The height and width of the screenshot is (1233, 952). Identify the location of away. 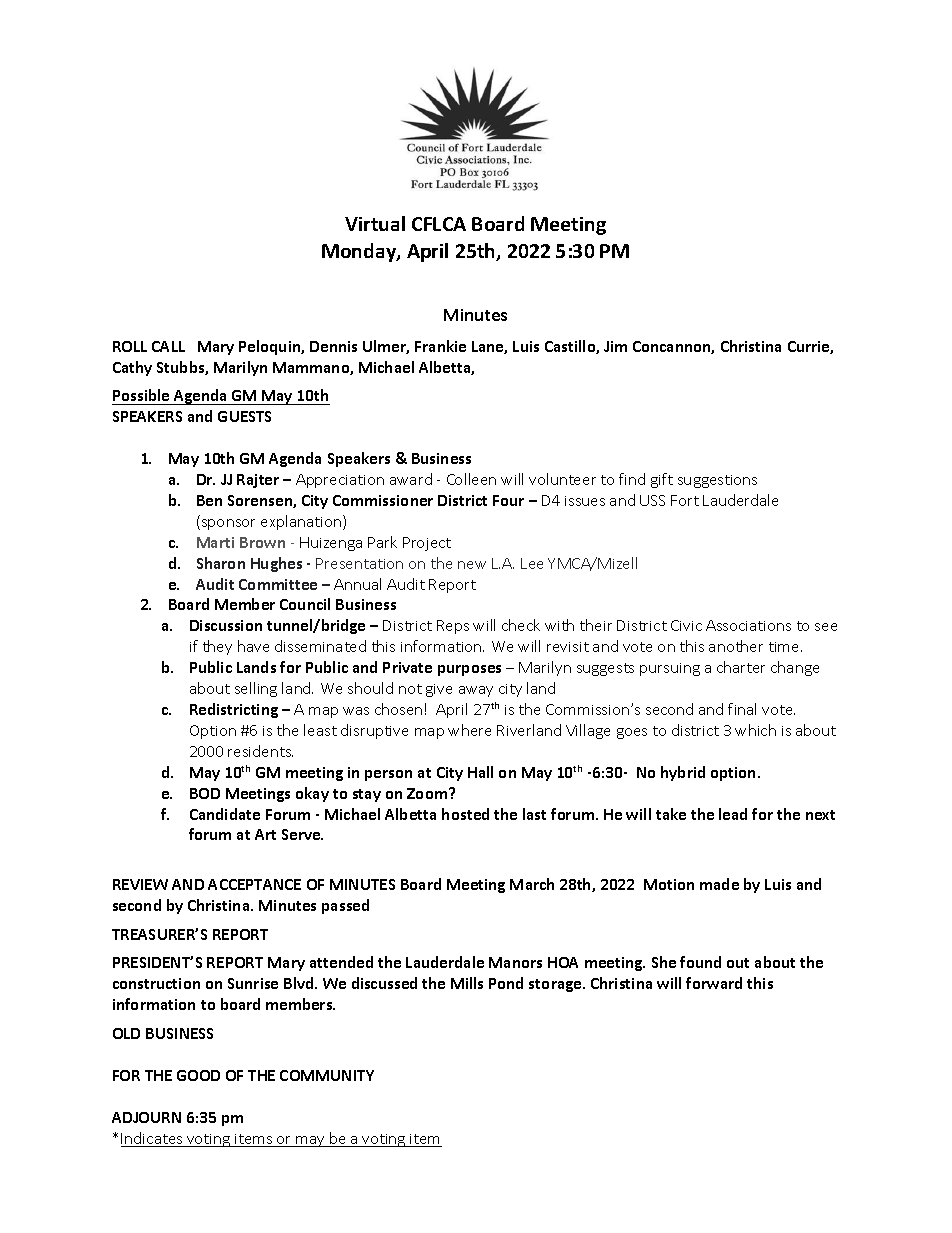
(476, 691).
